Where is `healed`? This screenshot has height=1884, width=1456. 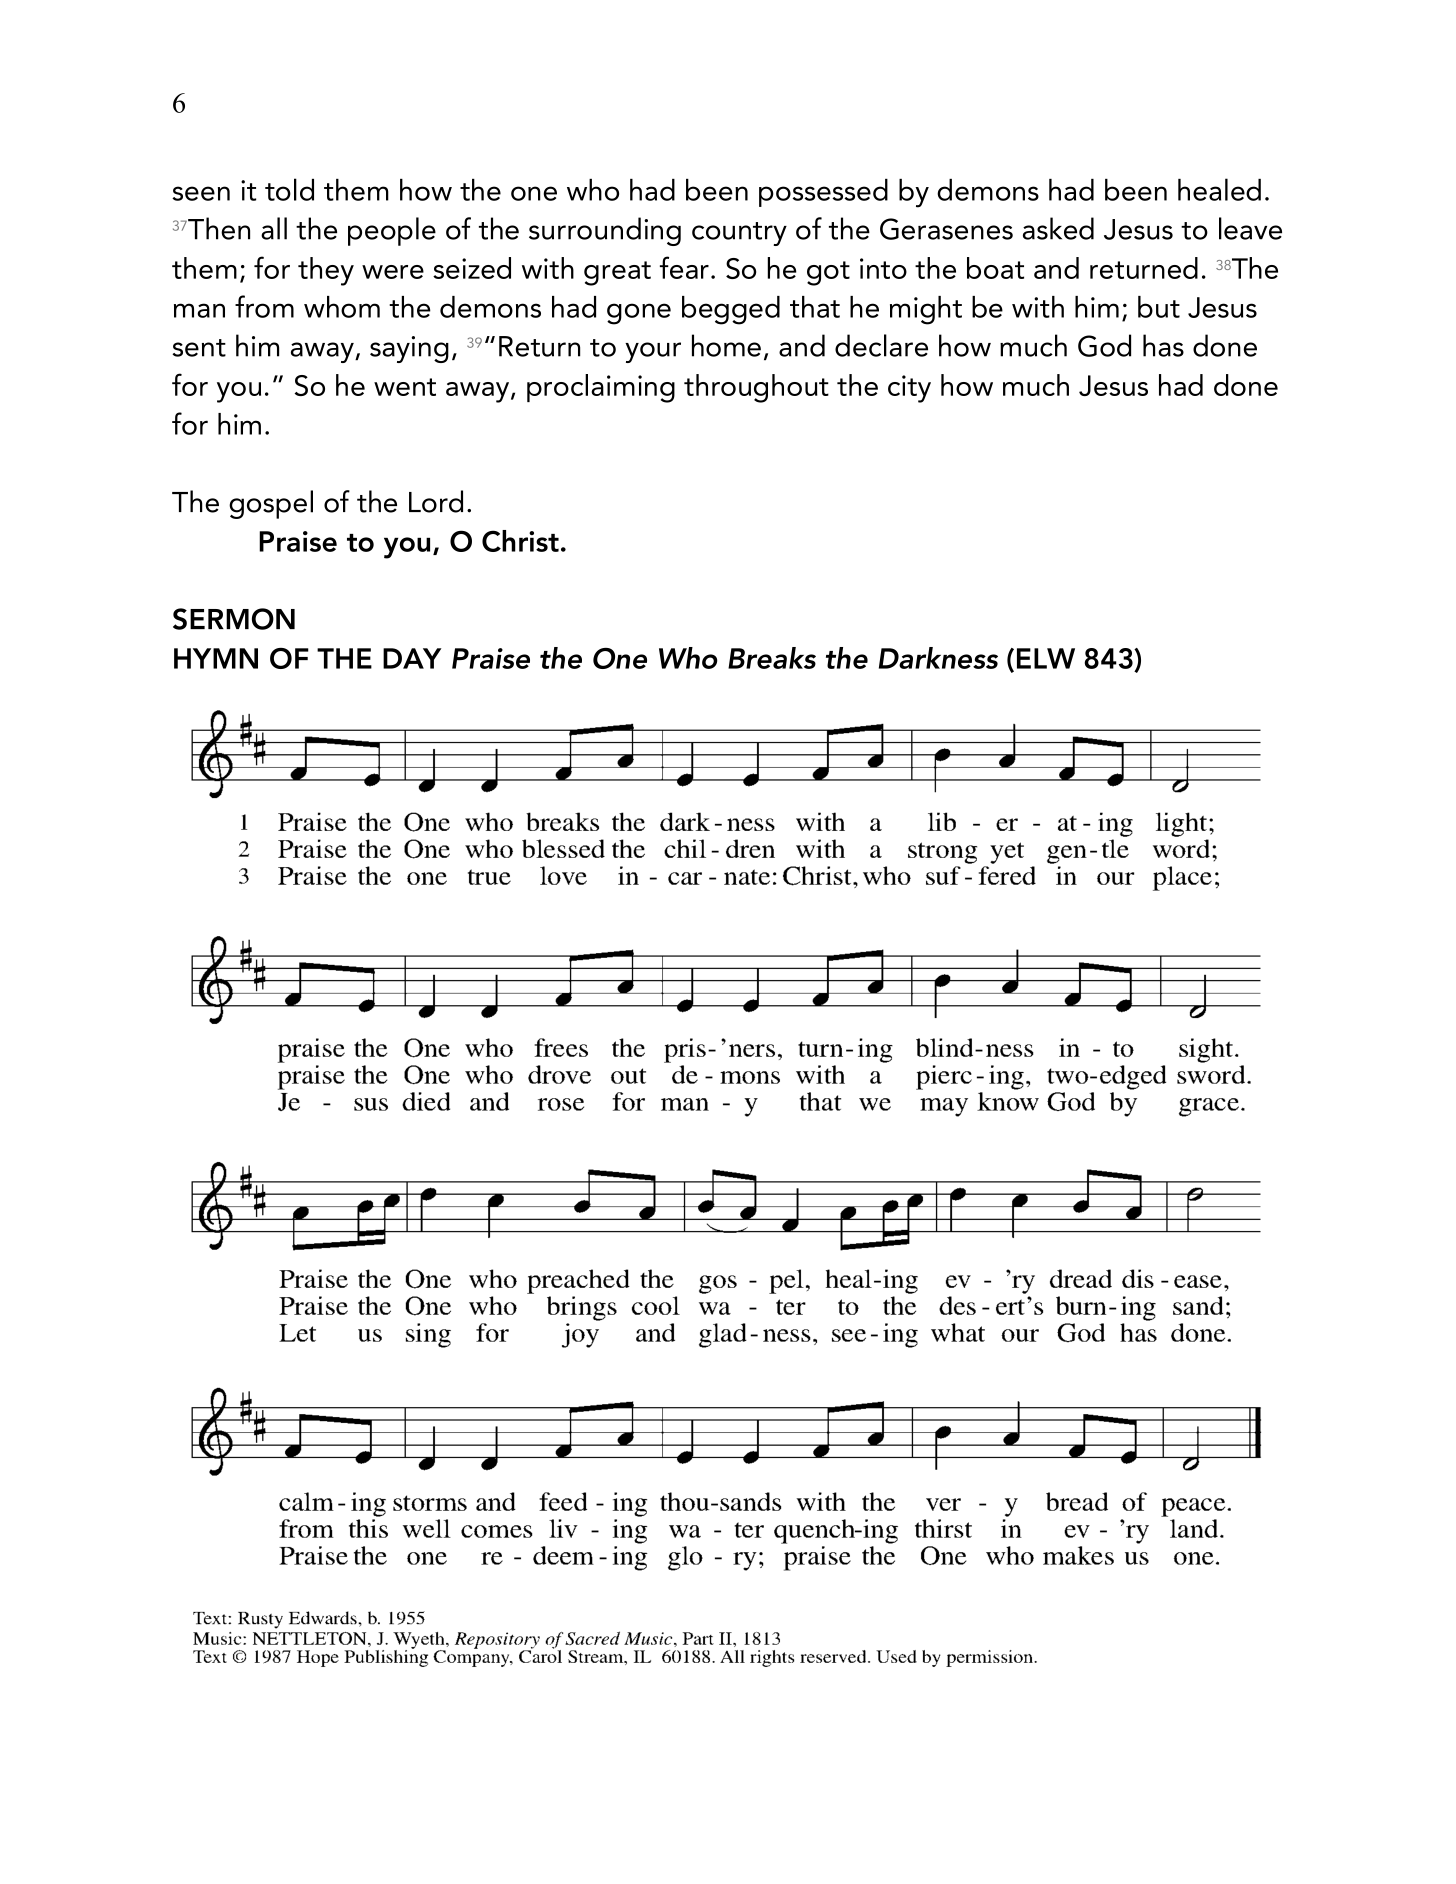 healed is located at coordinates (1219, 189).
